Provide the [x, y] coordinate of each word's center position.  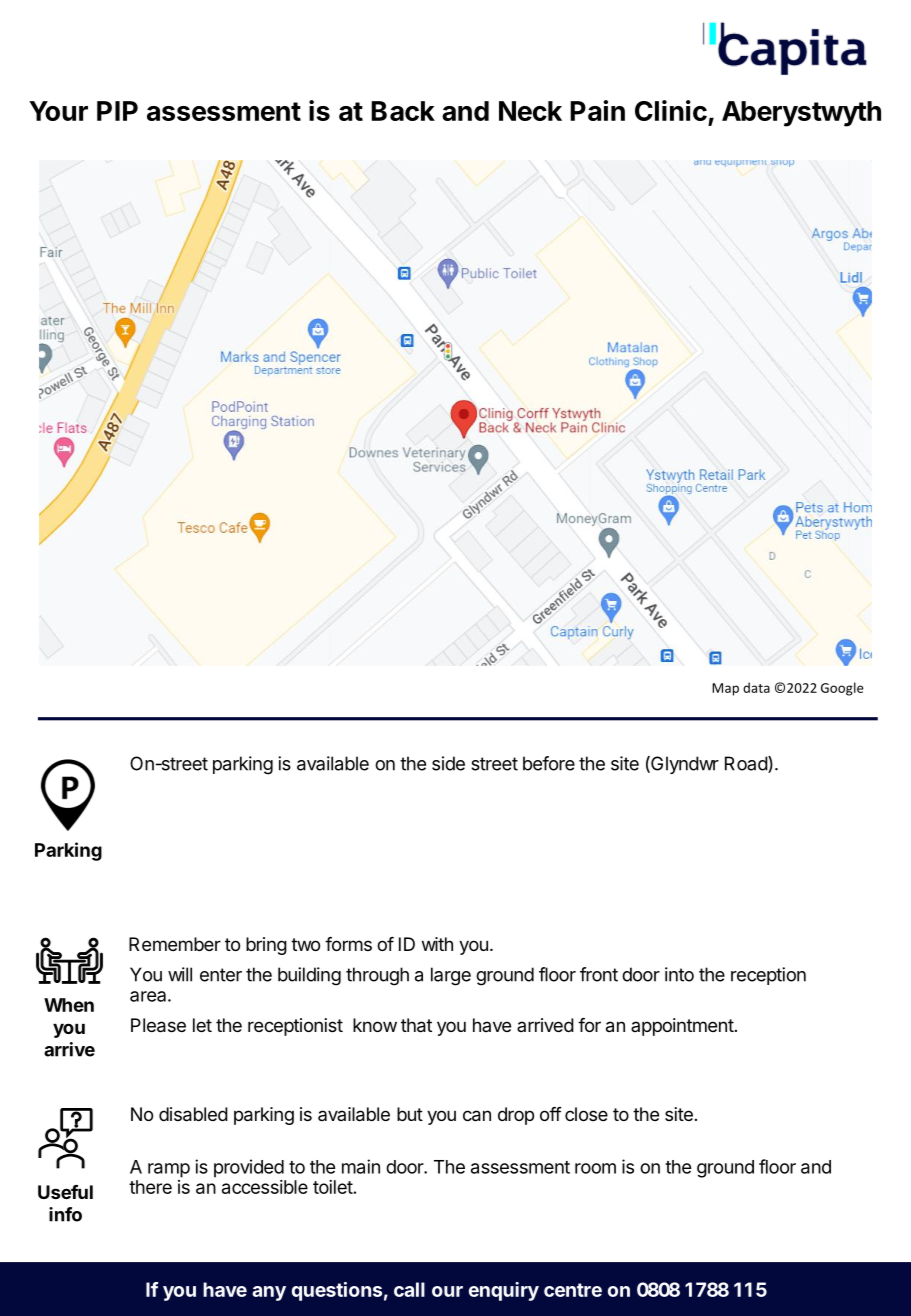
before [549, 763]
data [756, 687]
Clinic [671, 110]
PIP [117, 111]
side [448, 763]
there [150, 1187]
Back [403, 111]
